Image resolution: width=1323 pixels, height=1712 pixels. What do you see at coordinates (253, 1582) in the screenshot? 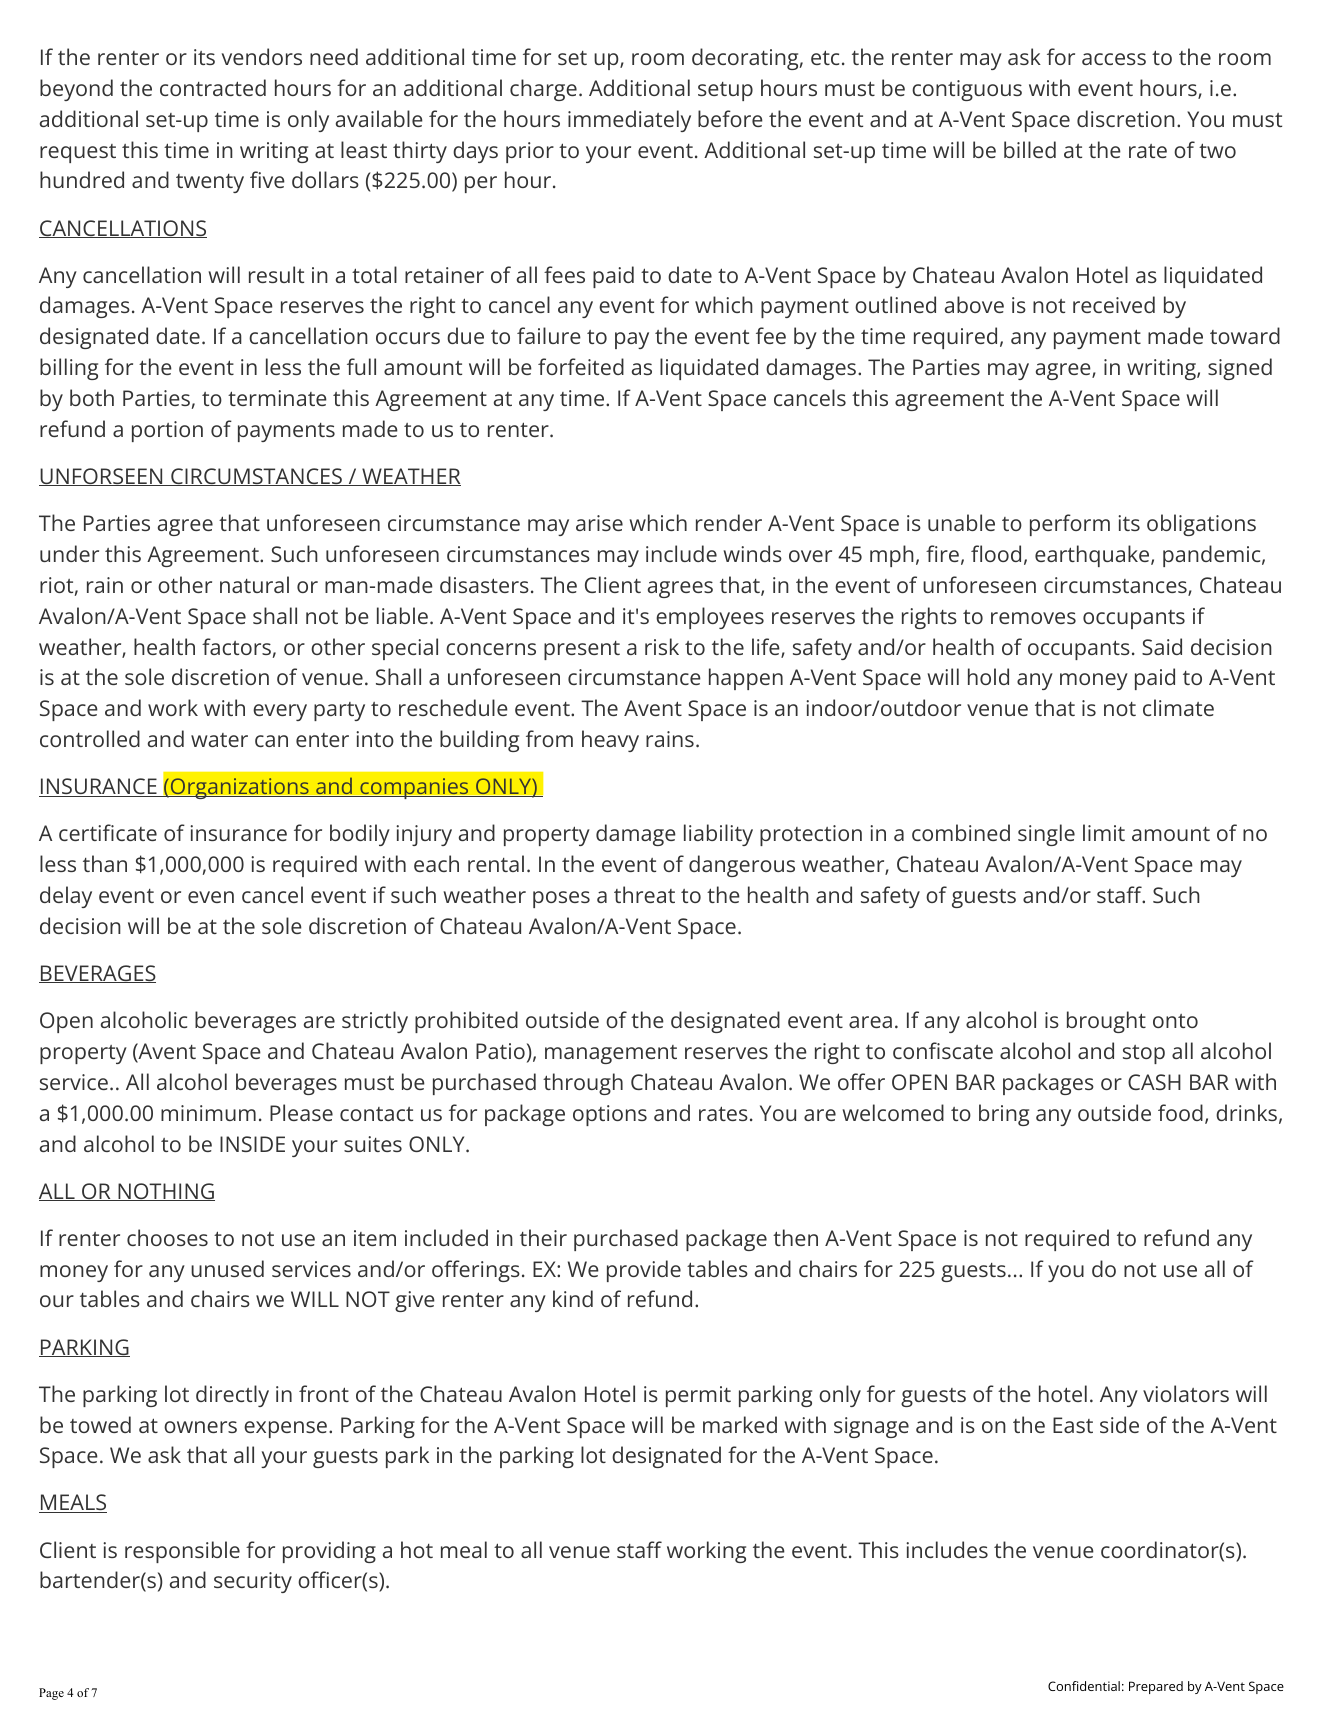
I see `security` at bounding box center [253, 1582].
